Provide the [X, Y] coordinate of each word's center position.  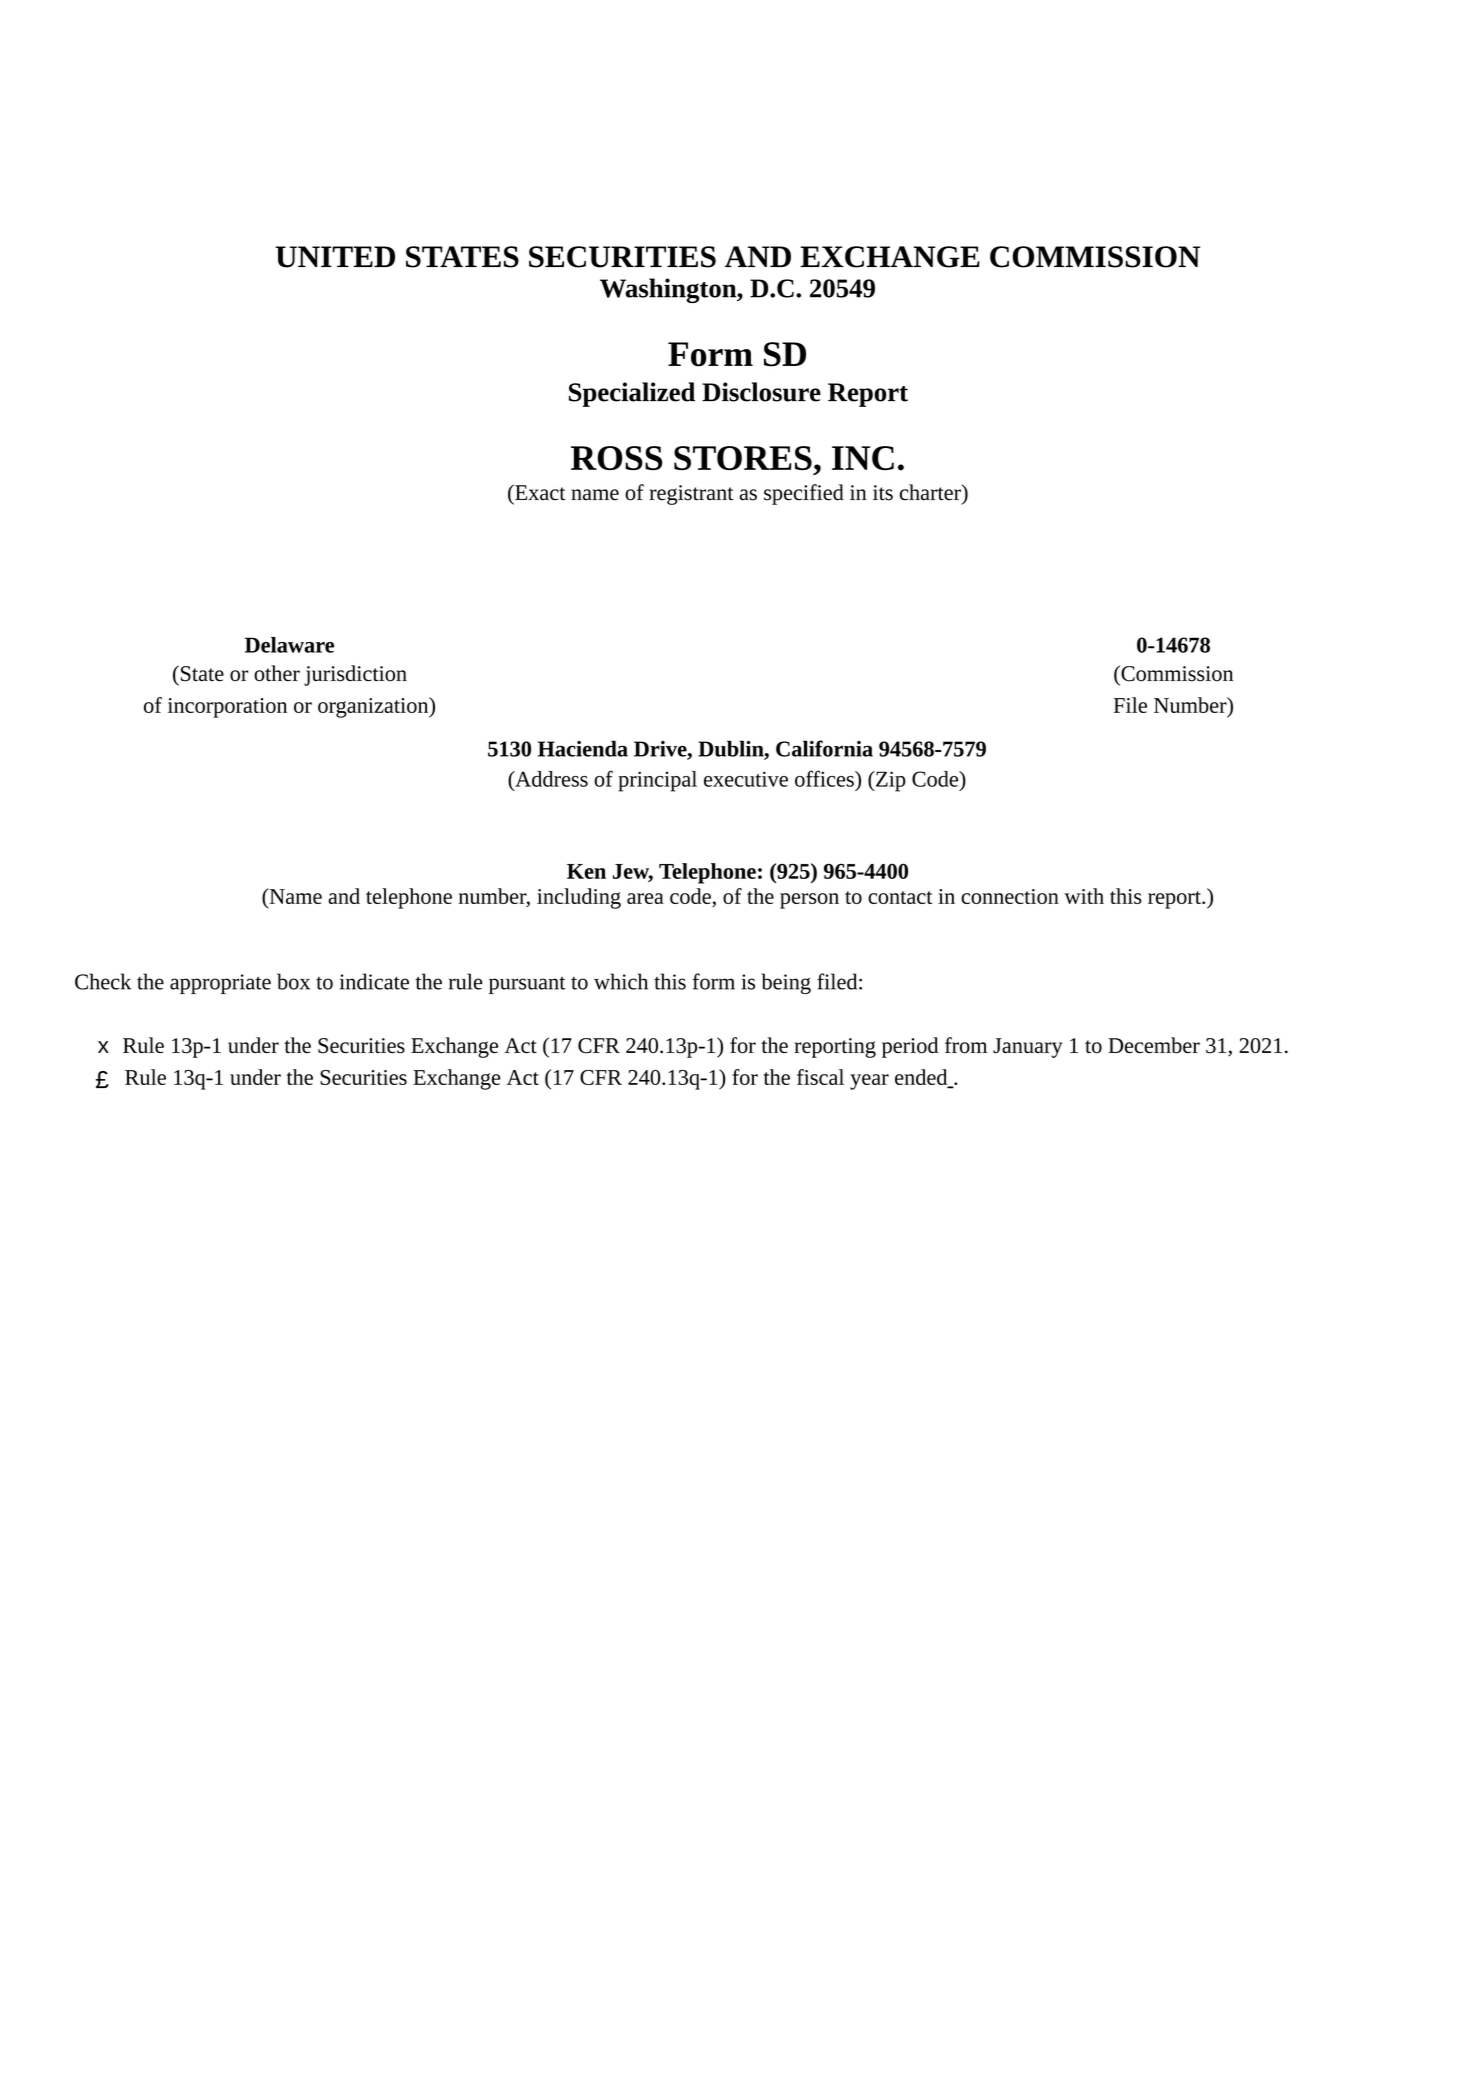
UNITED [335, 257]
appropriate [220, 984]
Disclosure [761, 392]
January [1028, 1048]
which [621, 981]
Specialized [632, 394]
